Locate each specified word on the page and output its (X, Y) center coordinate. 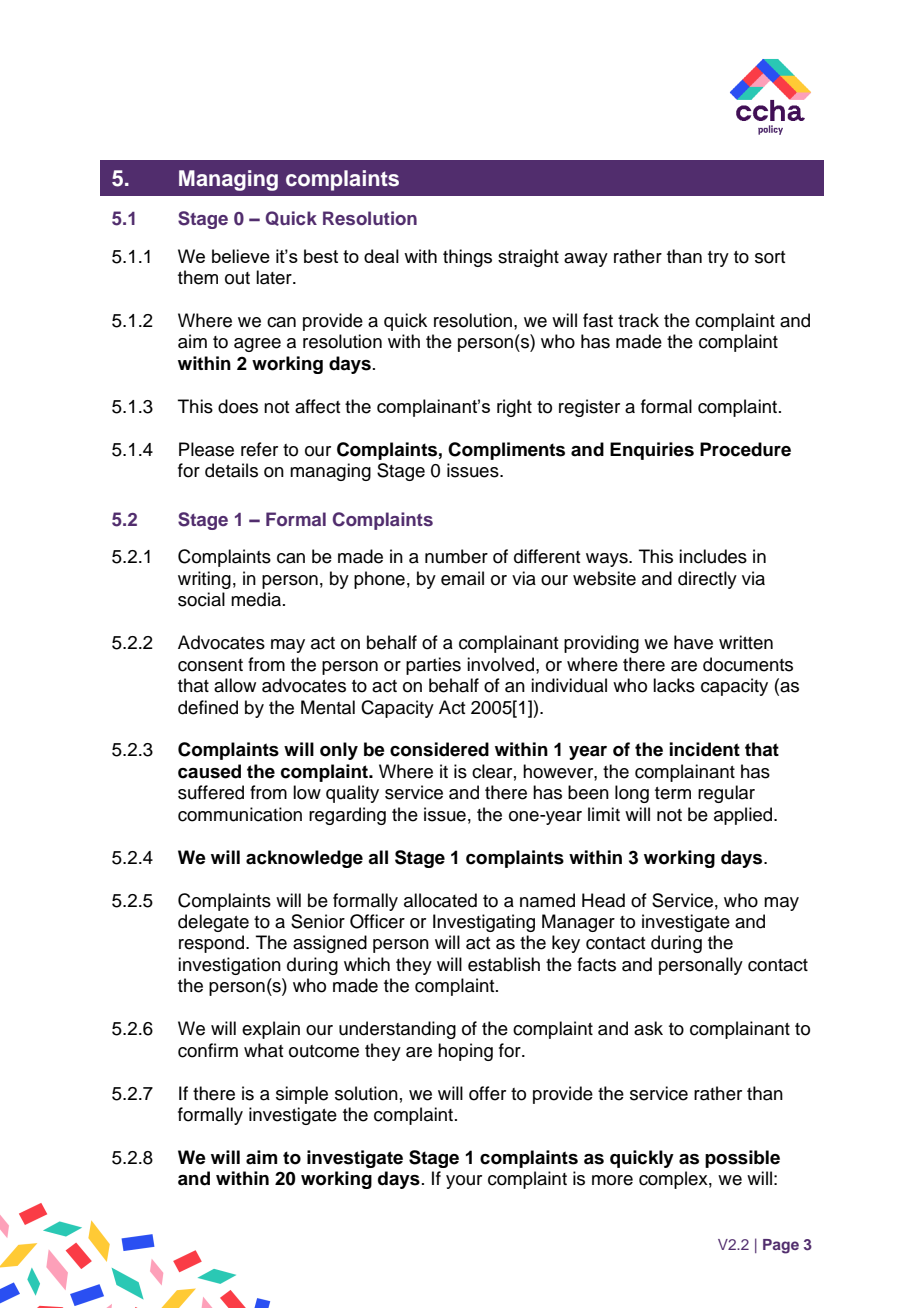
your (464, 1182)
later (275, 277)
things (467, 258)
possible (742, 1159)
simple (302, 1095)
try (718, 259)
